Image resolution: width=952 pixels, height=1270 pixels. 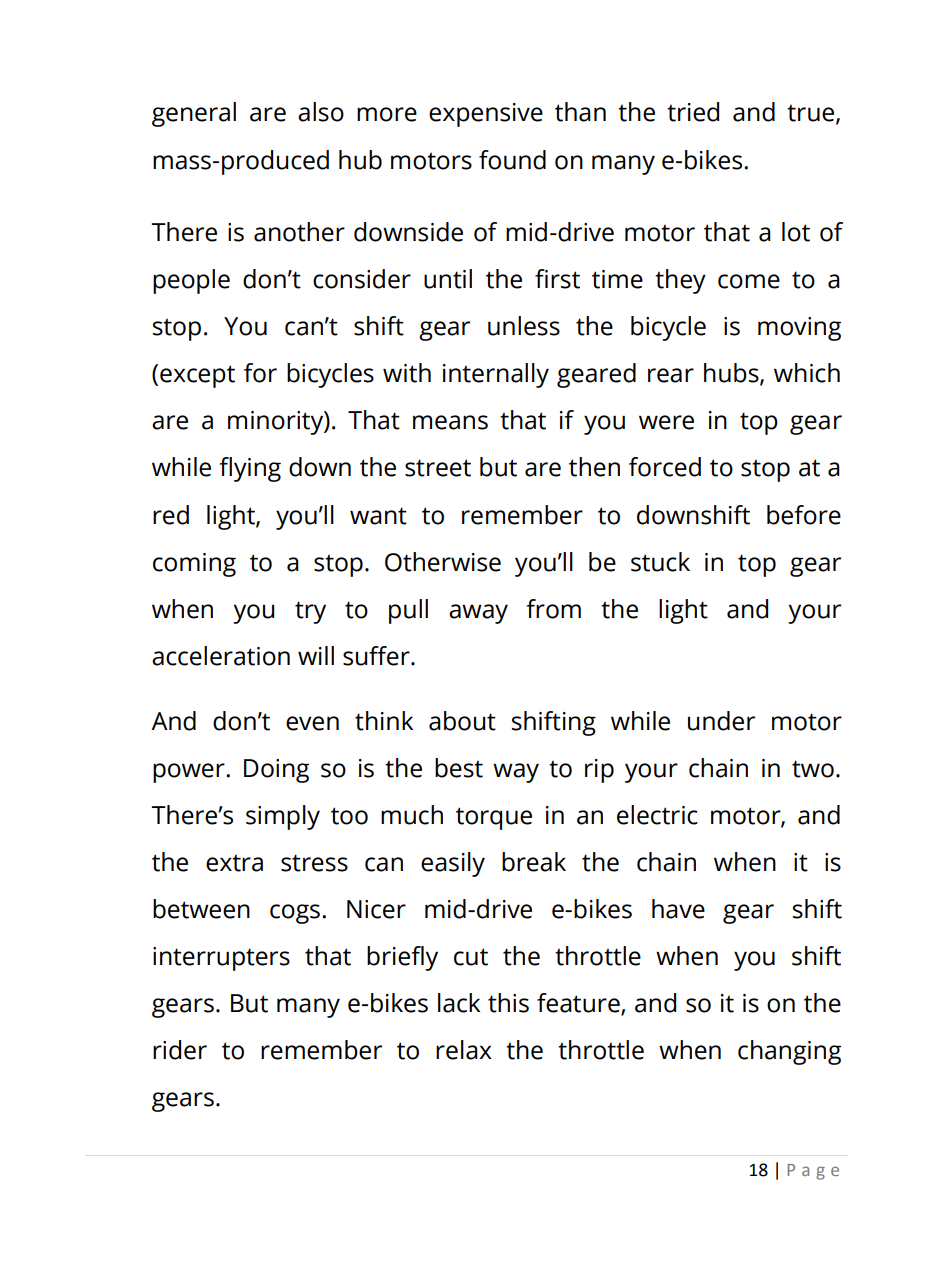 What do you see at coordinates (180, 1050) in the document?
I see `rider` at bounding box center [180, 1050].
